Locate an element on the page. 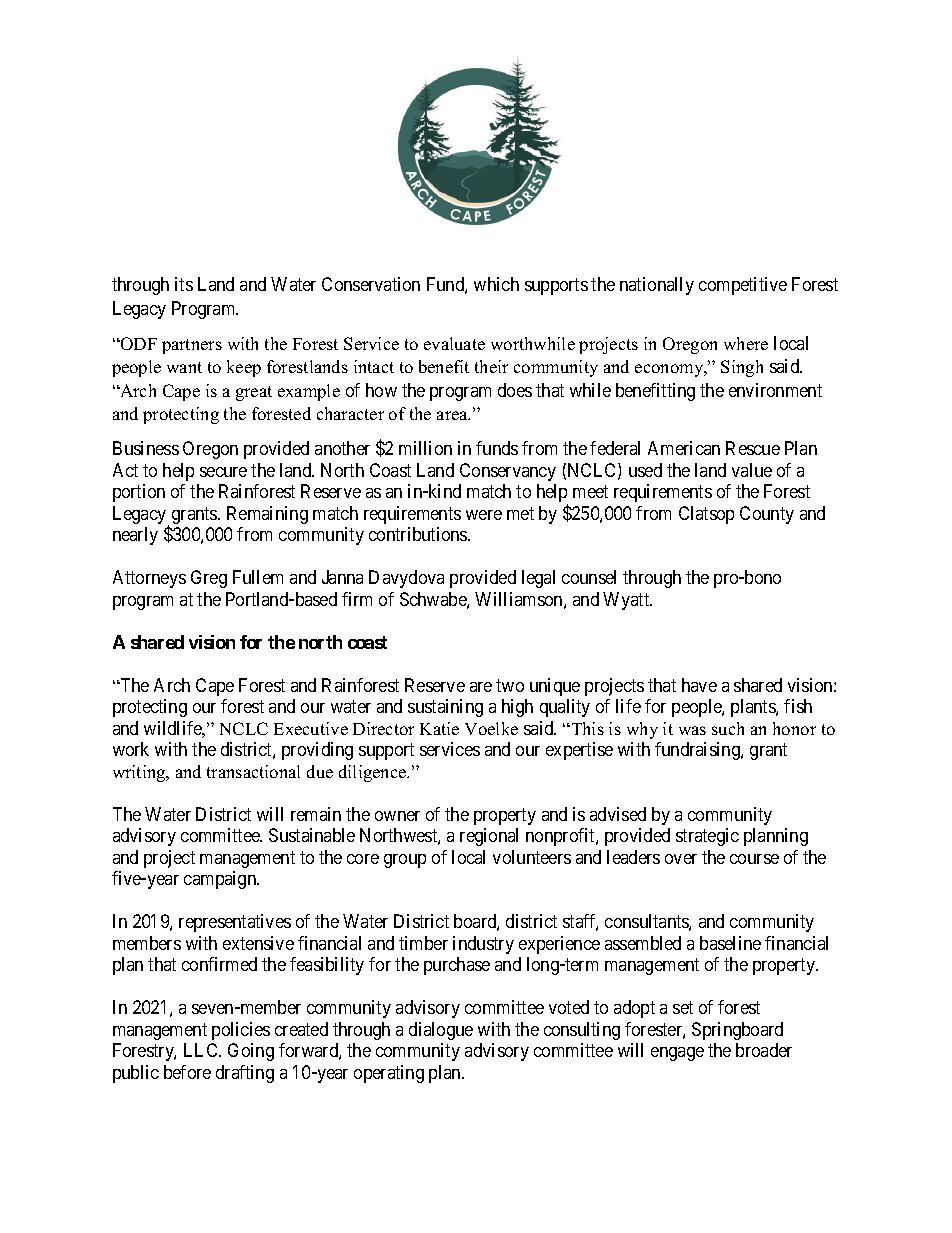  LLC is located at coordinates (202, 1050).
